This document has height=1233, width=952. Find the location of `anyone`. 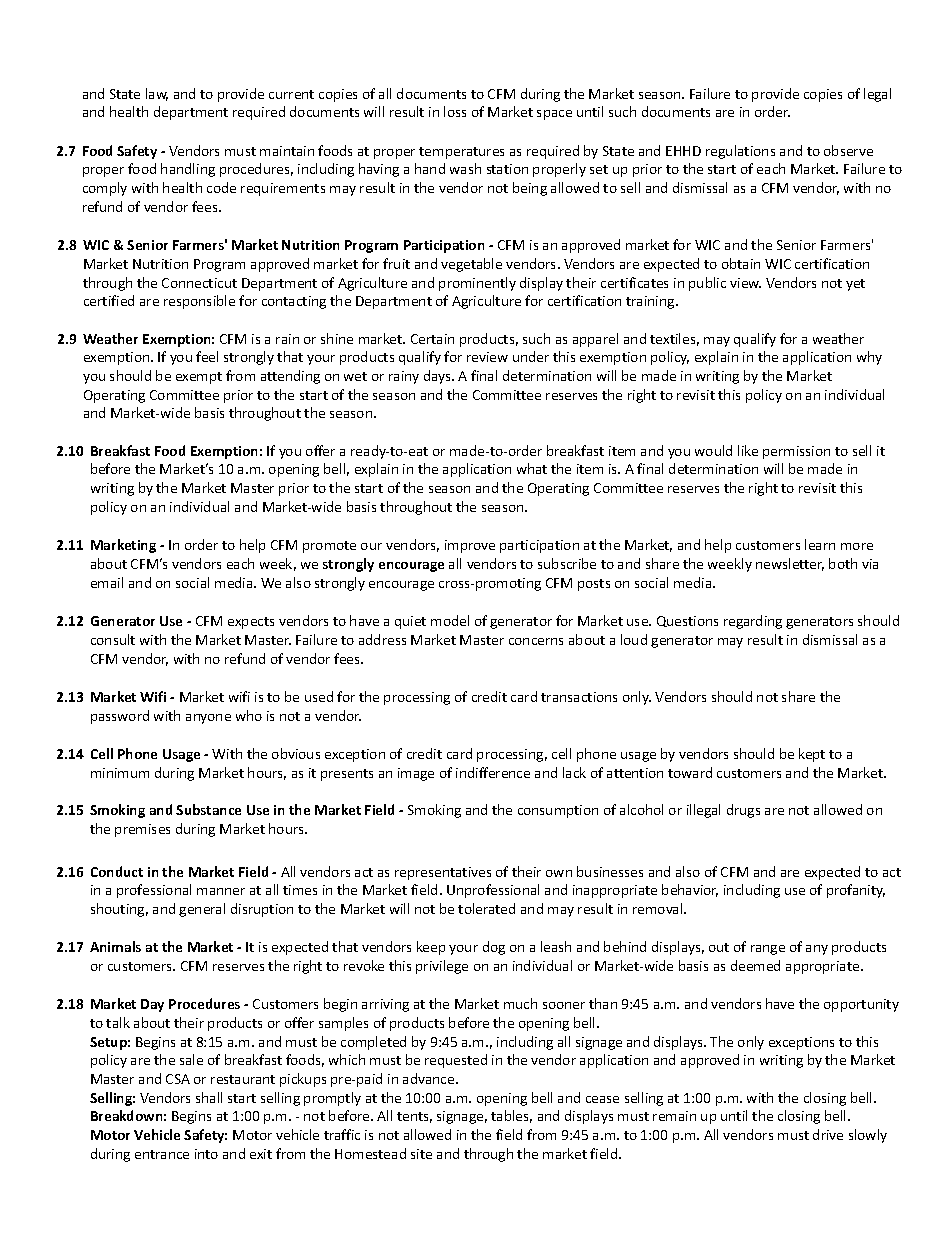

anyone is located at coordinates (208, 719).
